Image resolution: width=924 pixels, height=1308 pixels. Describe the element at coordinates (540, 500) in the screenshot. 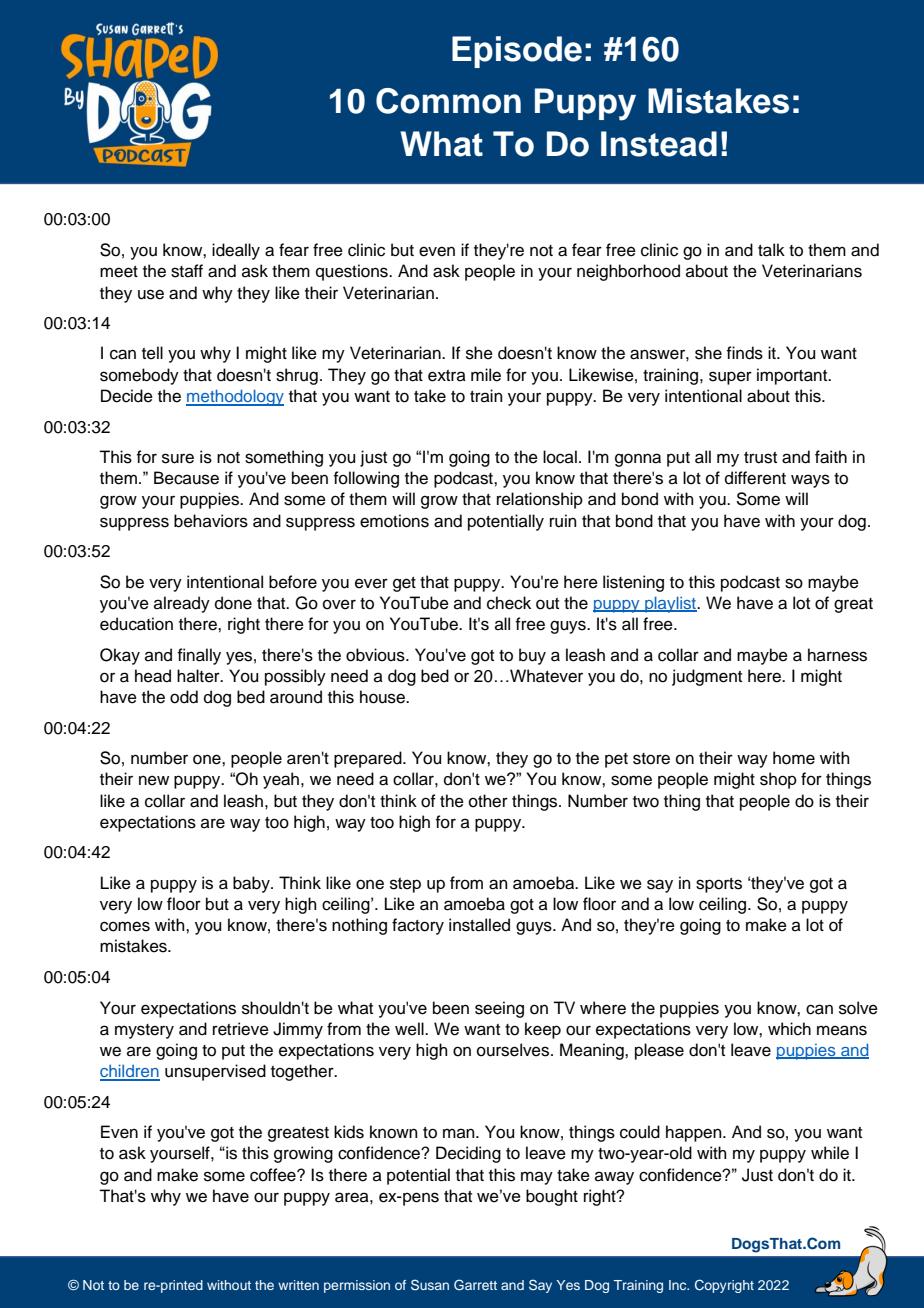

I see `relationship` at that location.
